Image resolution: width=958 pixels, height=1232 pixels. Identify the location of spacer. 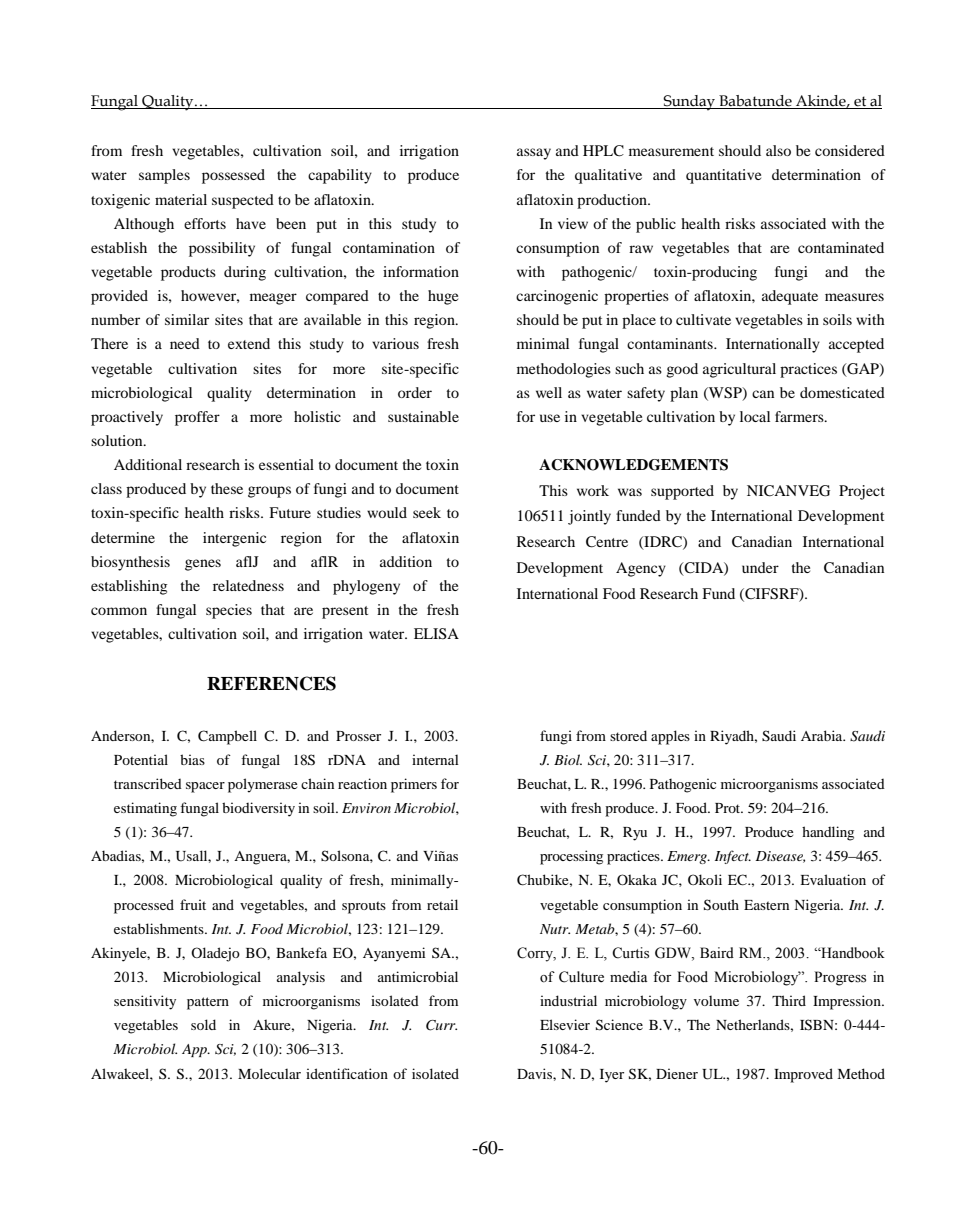
(205, 787).
